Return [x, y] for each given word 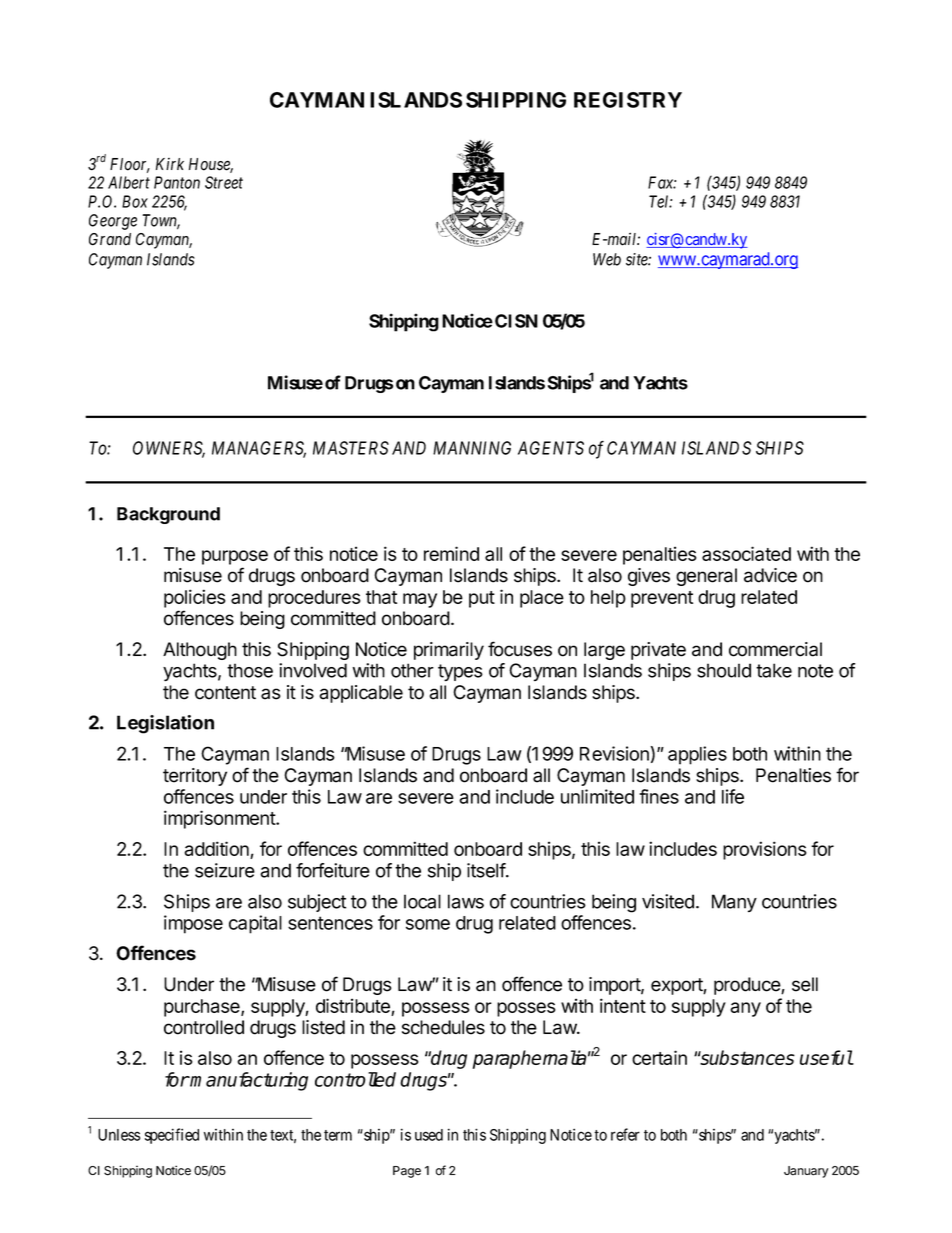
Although [200, 651]
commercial [775, 649]
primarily [449, 651]
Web [607, 259]
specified [172, 1136]
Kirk [170, 164]
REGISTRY [628, 100]
